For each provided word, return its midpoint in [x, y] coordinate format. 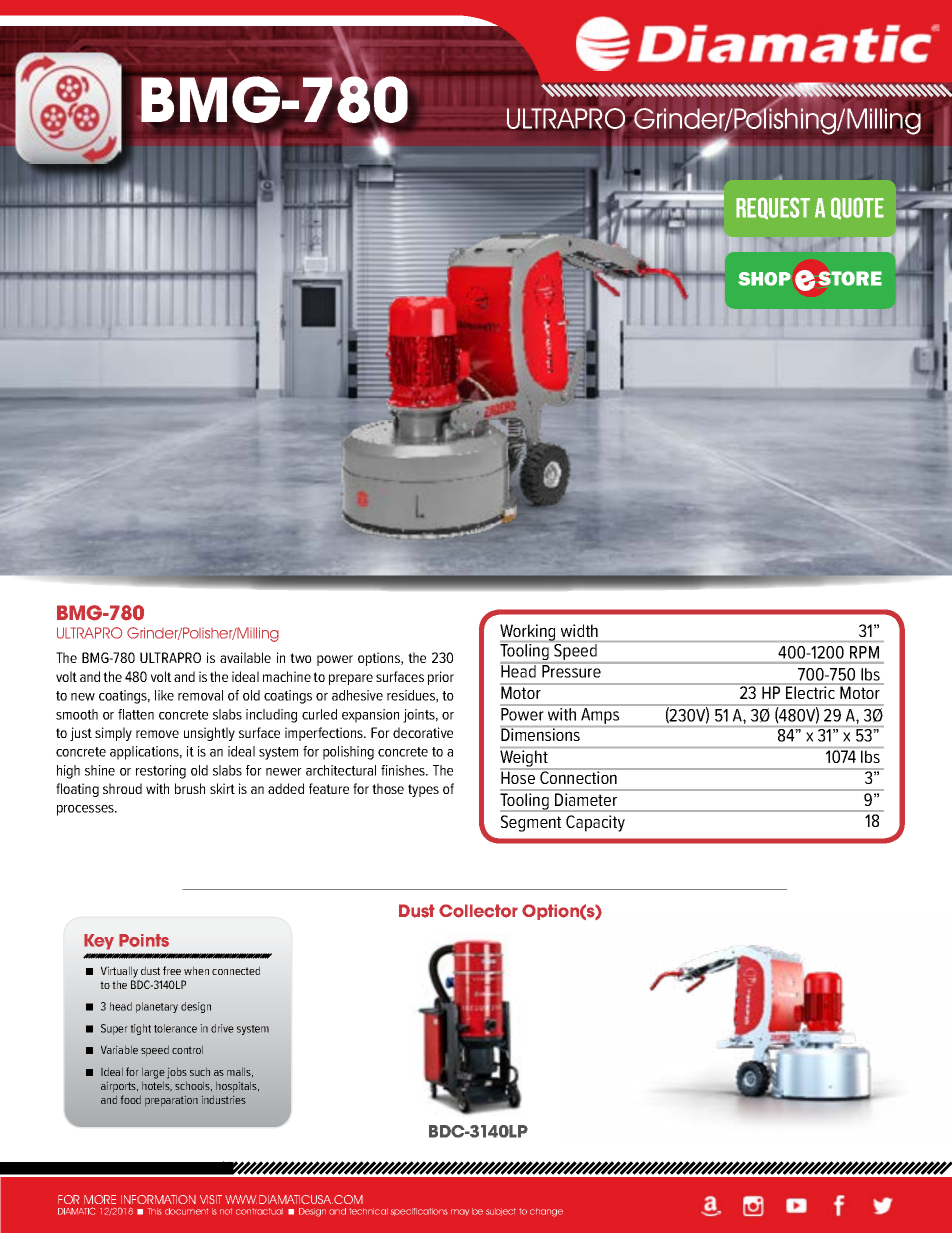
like [164, 695]
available [245, 657]
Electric [810, 691]
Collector [478, 911]
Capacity [595, 823]
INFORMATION [158, 1199]
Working [529, 633]
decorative [423, 732]
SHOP [764, 279]
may [460, 1212]
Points [144, 940]
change [546, 1212]
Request [773, 208]
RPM [864, 652]
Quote [857, 208]
